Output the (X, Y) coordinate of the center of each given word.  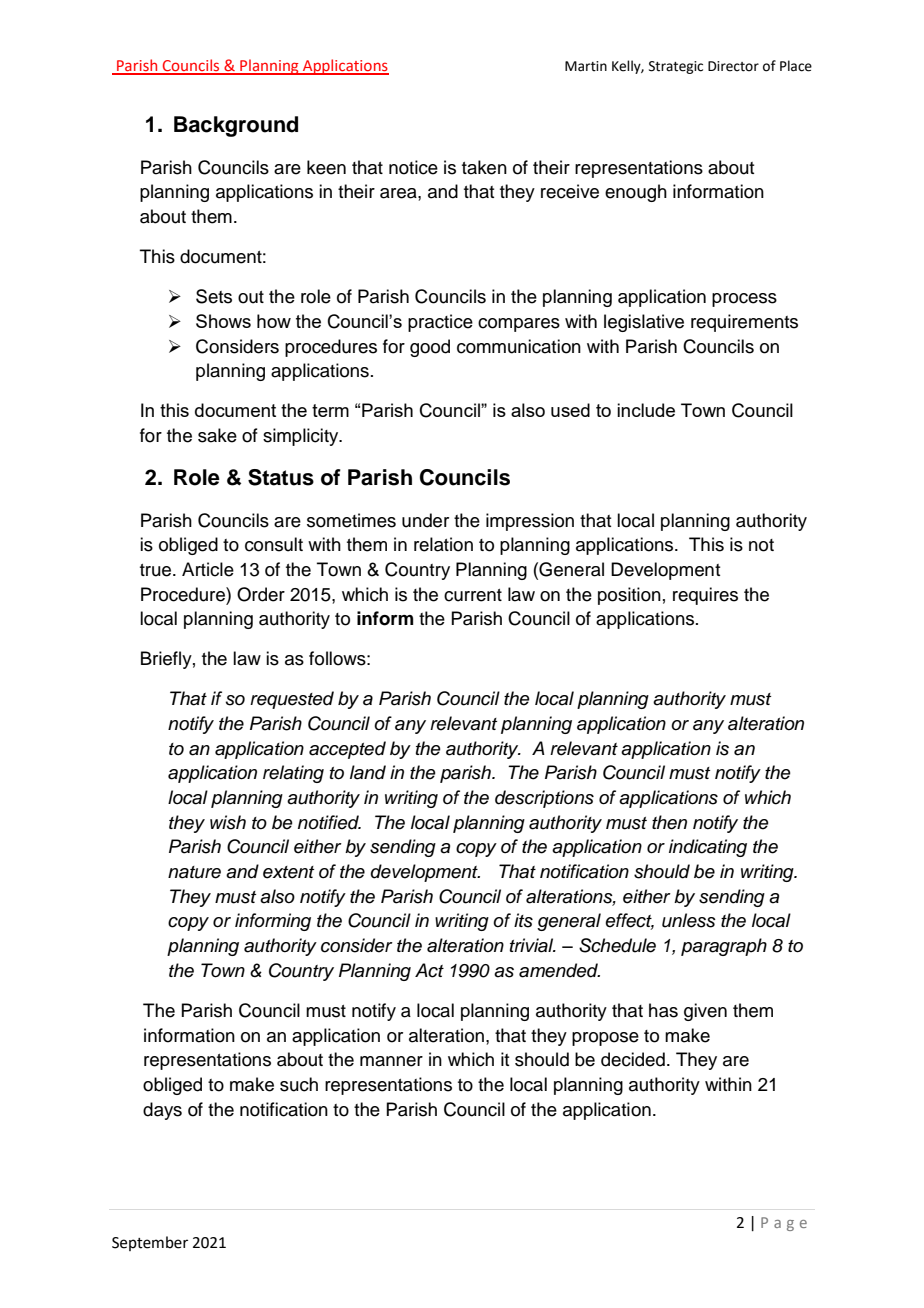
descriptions (544, 799)
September (150, 1243)
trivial (533, 945)
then (669, 822)
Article (208, 569)
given (705, 1012)
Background (236, 126)
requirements (744, 323)
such (299, 1084)
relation (443, 544)
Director (733, 66)
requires (705, 596)
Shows (223, 321)
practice (440, 323)
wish (228, 822)
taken (484, 167)
